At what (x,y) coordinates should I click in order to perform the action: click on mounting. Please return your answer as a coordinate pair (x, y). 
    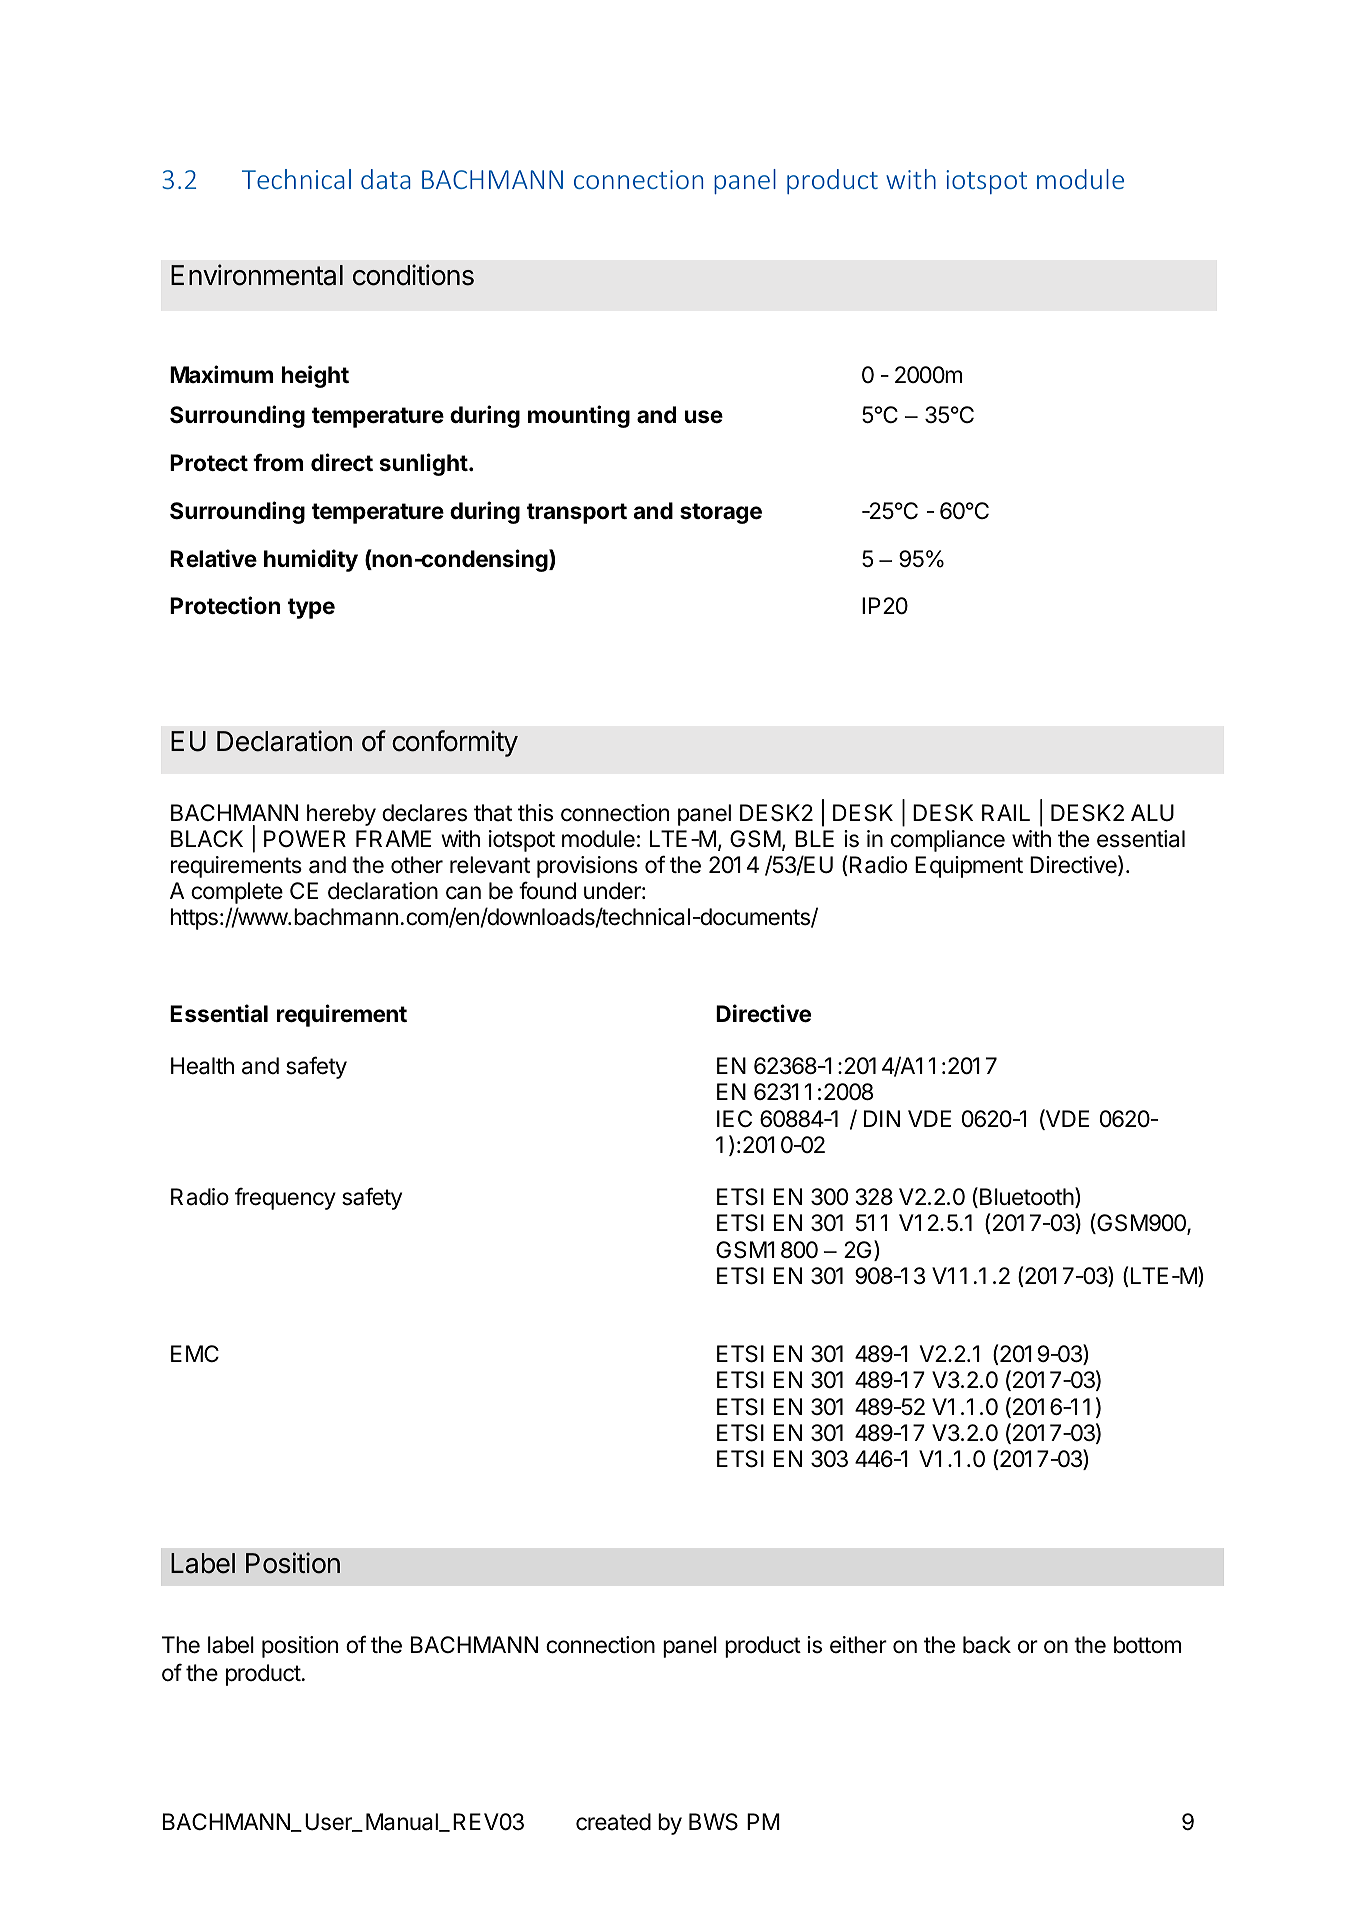
    Looking at the image, I should click on (579, 416).
